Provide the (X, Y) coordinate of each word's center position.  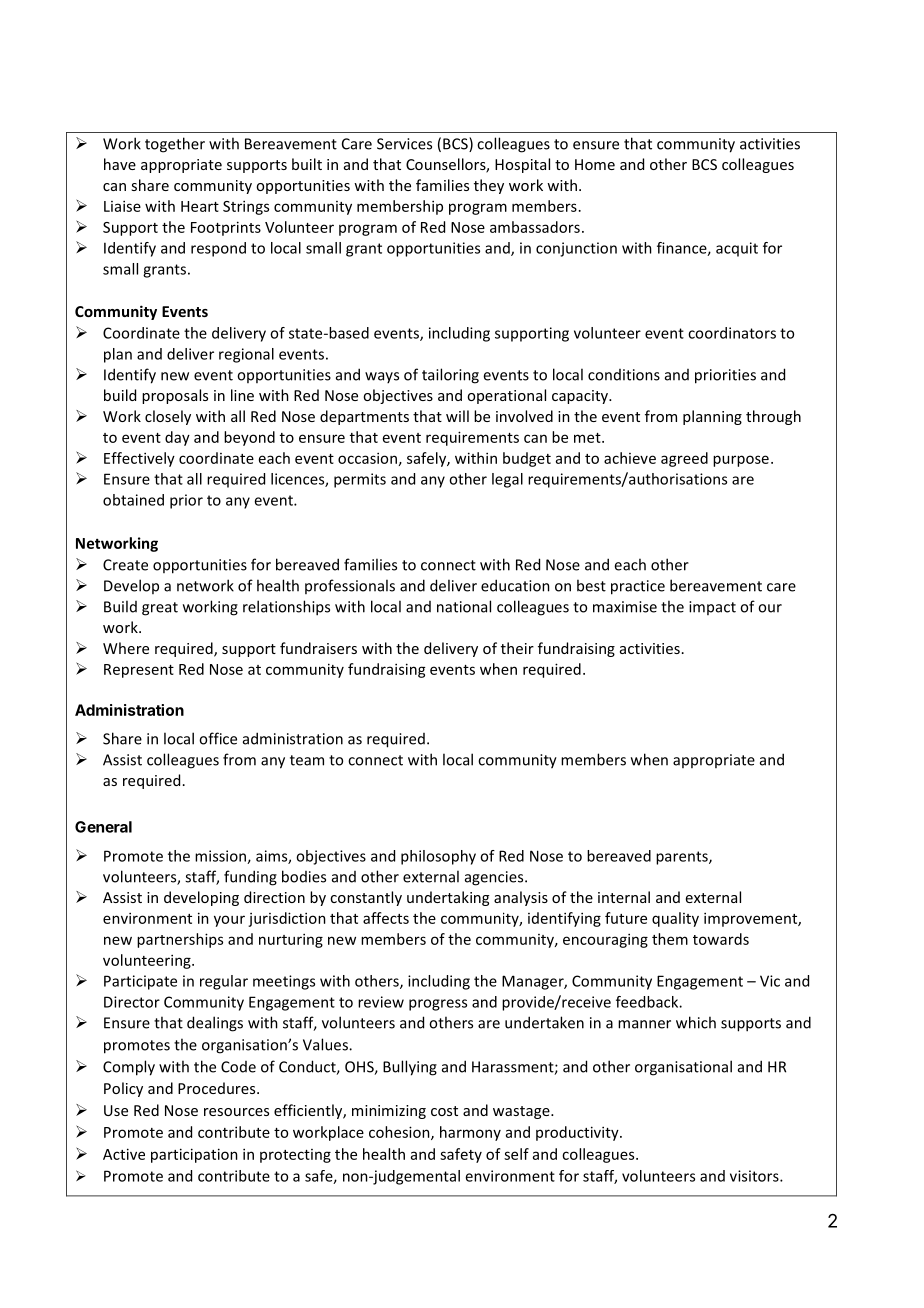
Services (404, 144)
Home (595, 164)
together (175, 145)
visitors (755, 1176)
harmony (470, 1133)
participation (194, 1155)
